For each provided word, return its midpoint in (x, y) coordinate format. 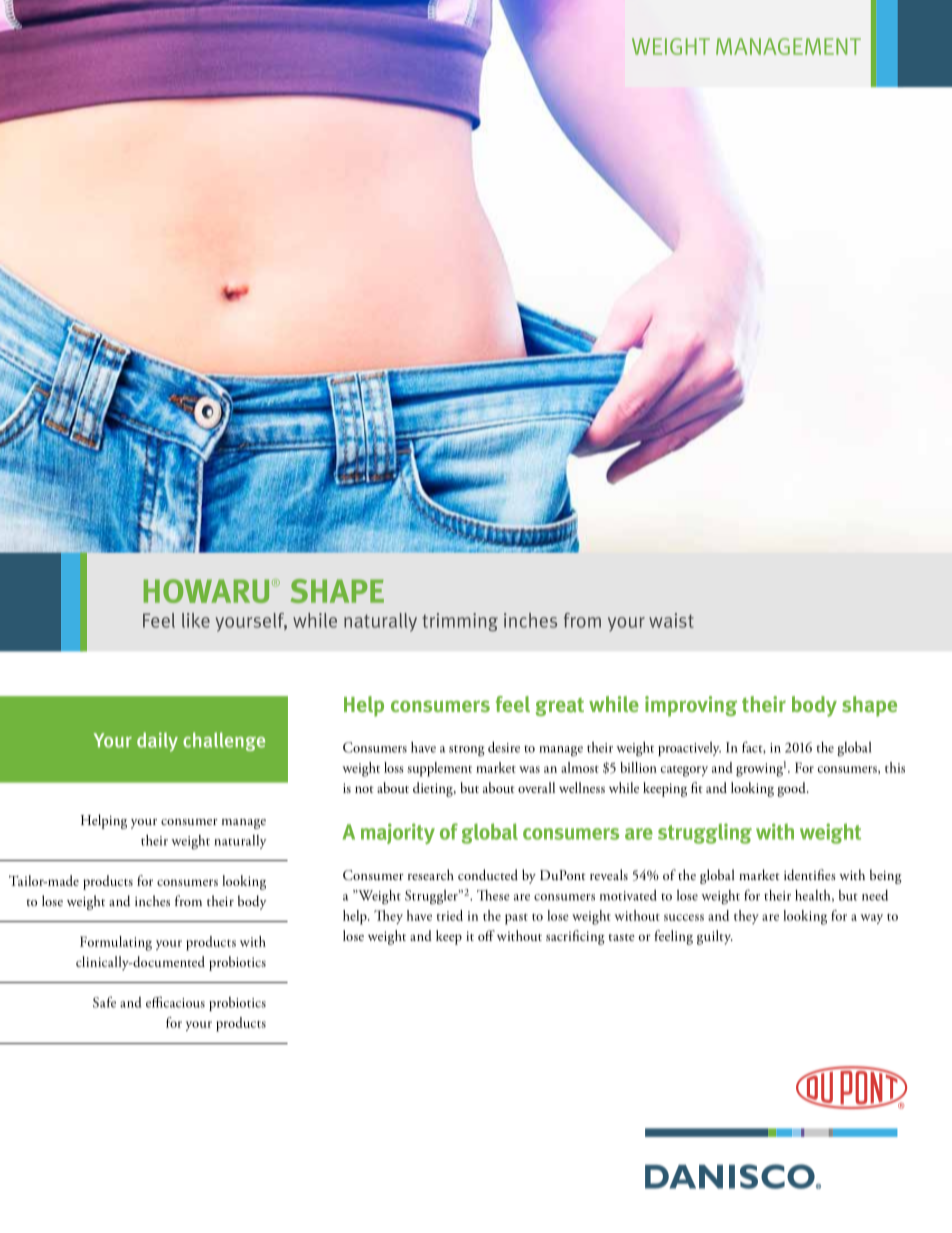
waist (671, 620)
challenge (224, 741)
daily (157, 742)
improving (691, 706)
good (792, 789)
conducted (488, 875)
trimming (460, 622)
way (872, 919)
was (529, 769)
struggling (705, 833)
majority (398, 833)
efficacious (175, 1002)
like (196, 620)
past (516, 919)
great (560, 707)
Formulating (116, 943)
